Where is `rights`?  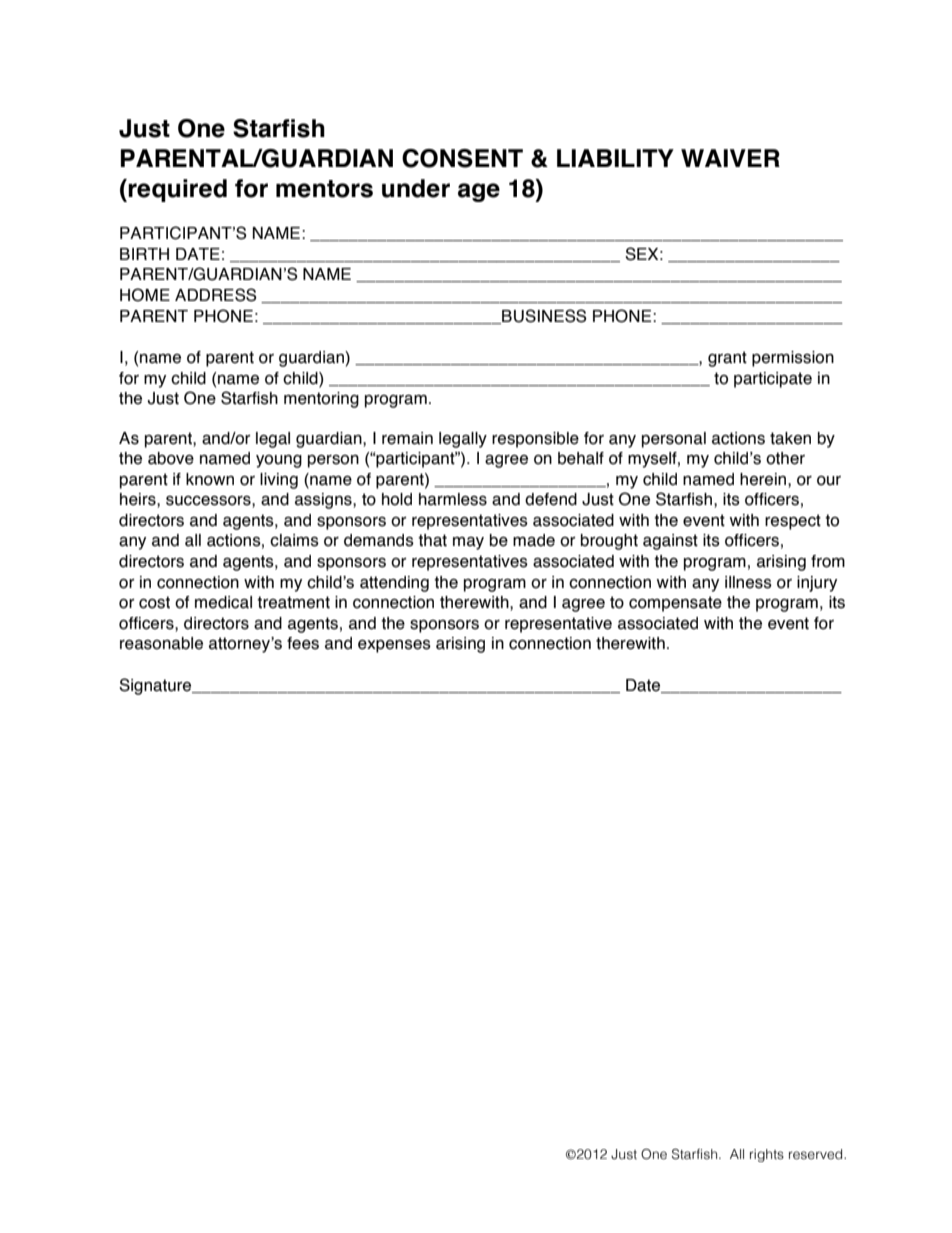
rights is located at coordinates (767, 1155).
